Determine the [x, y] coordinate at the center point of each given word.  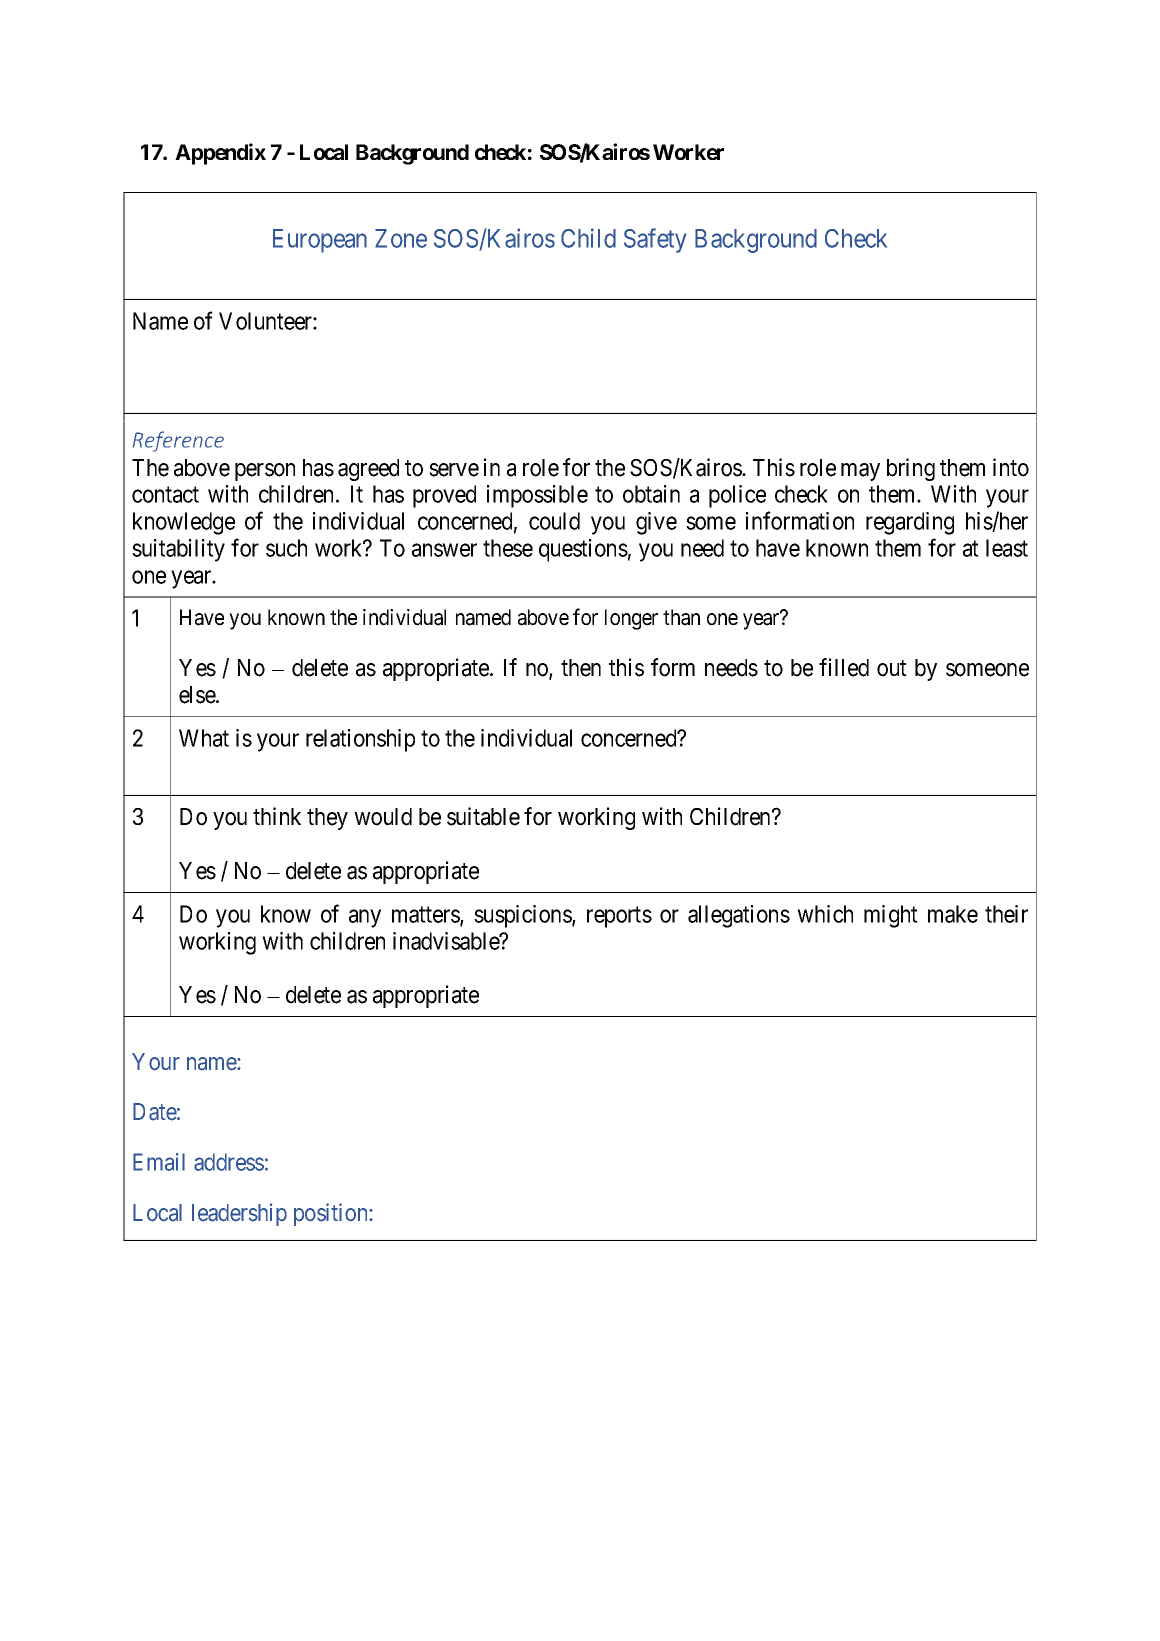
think [277, 816]
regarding [910, 523]
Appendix [220, 154]
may [860, 472]
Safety [655, 240]
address [229, 1162]
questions [583, 550]
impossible [537, 496]
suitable [483, 816]
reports [619, 917]
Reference [178, 441]
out [892, 668]
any [365, 918]
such [286, 548]
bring [911, 469]
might [891, 916]
